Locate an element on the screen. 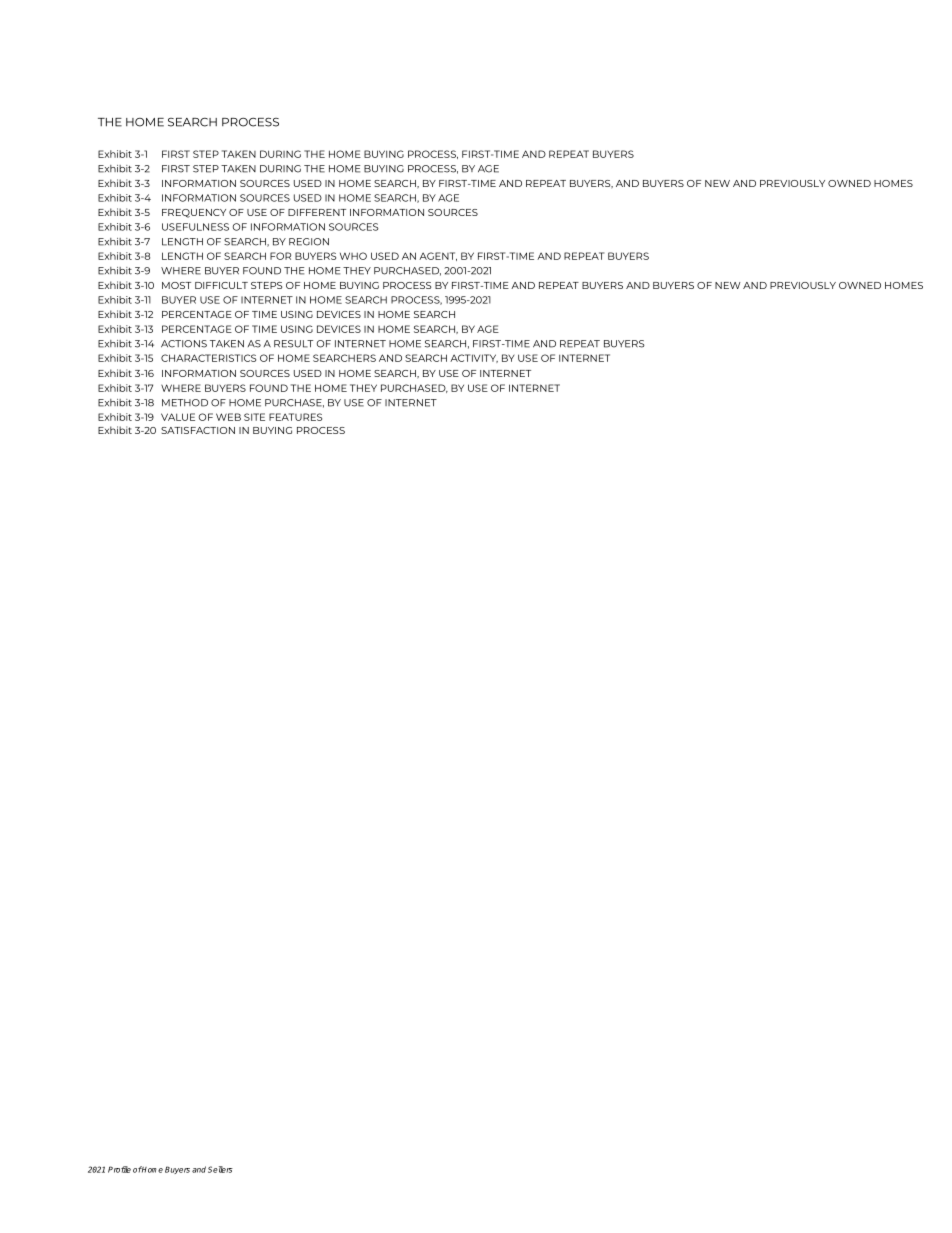 This screenshot has width=952, height=1233. AGENT is located at coordinates (438, 256).
